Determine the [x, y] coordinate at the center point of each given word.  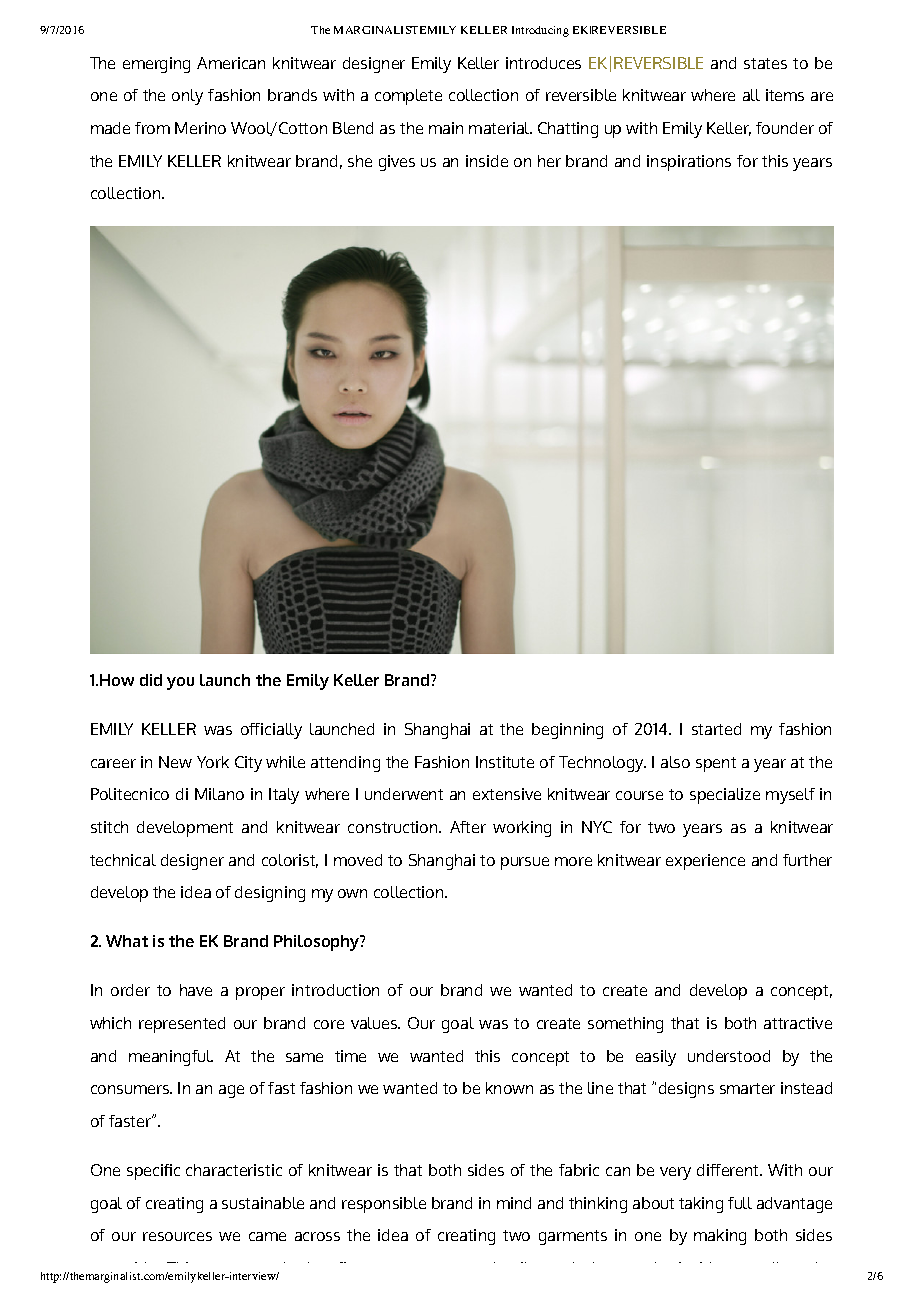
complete [408, 97]
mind [514, 1203]
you [180, 683]
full [740, 1203]
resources [177, 1236]
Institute [505, 762]
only [187, 97]
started [716, 729]
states [765, 63]
